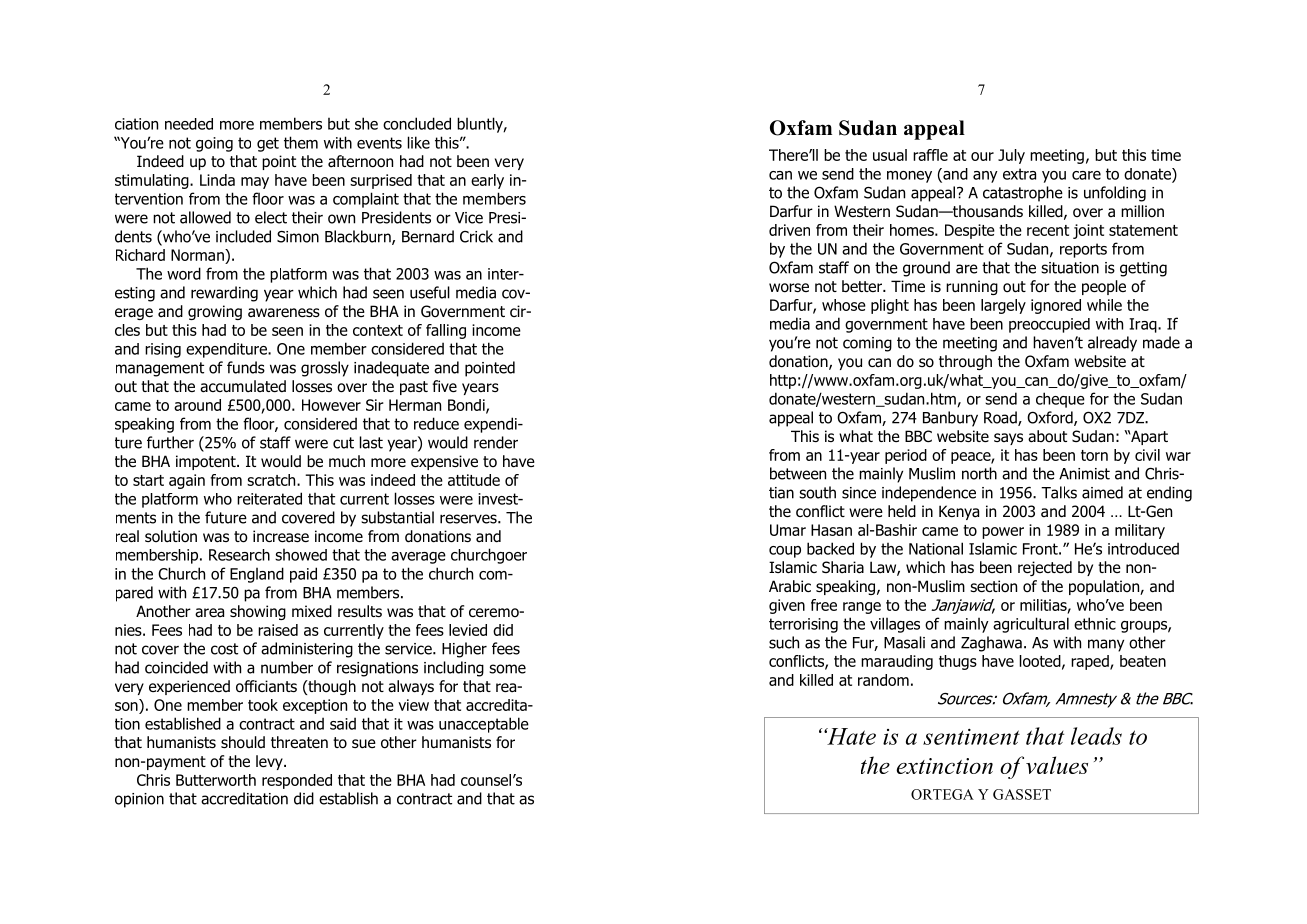 The height and width of the screenshot is (924, 1307). I want to click on ignored, so click(1056, 306).
